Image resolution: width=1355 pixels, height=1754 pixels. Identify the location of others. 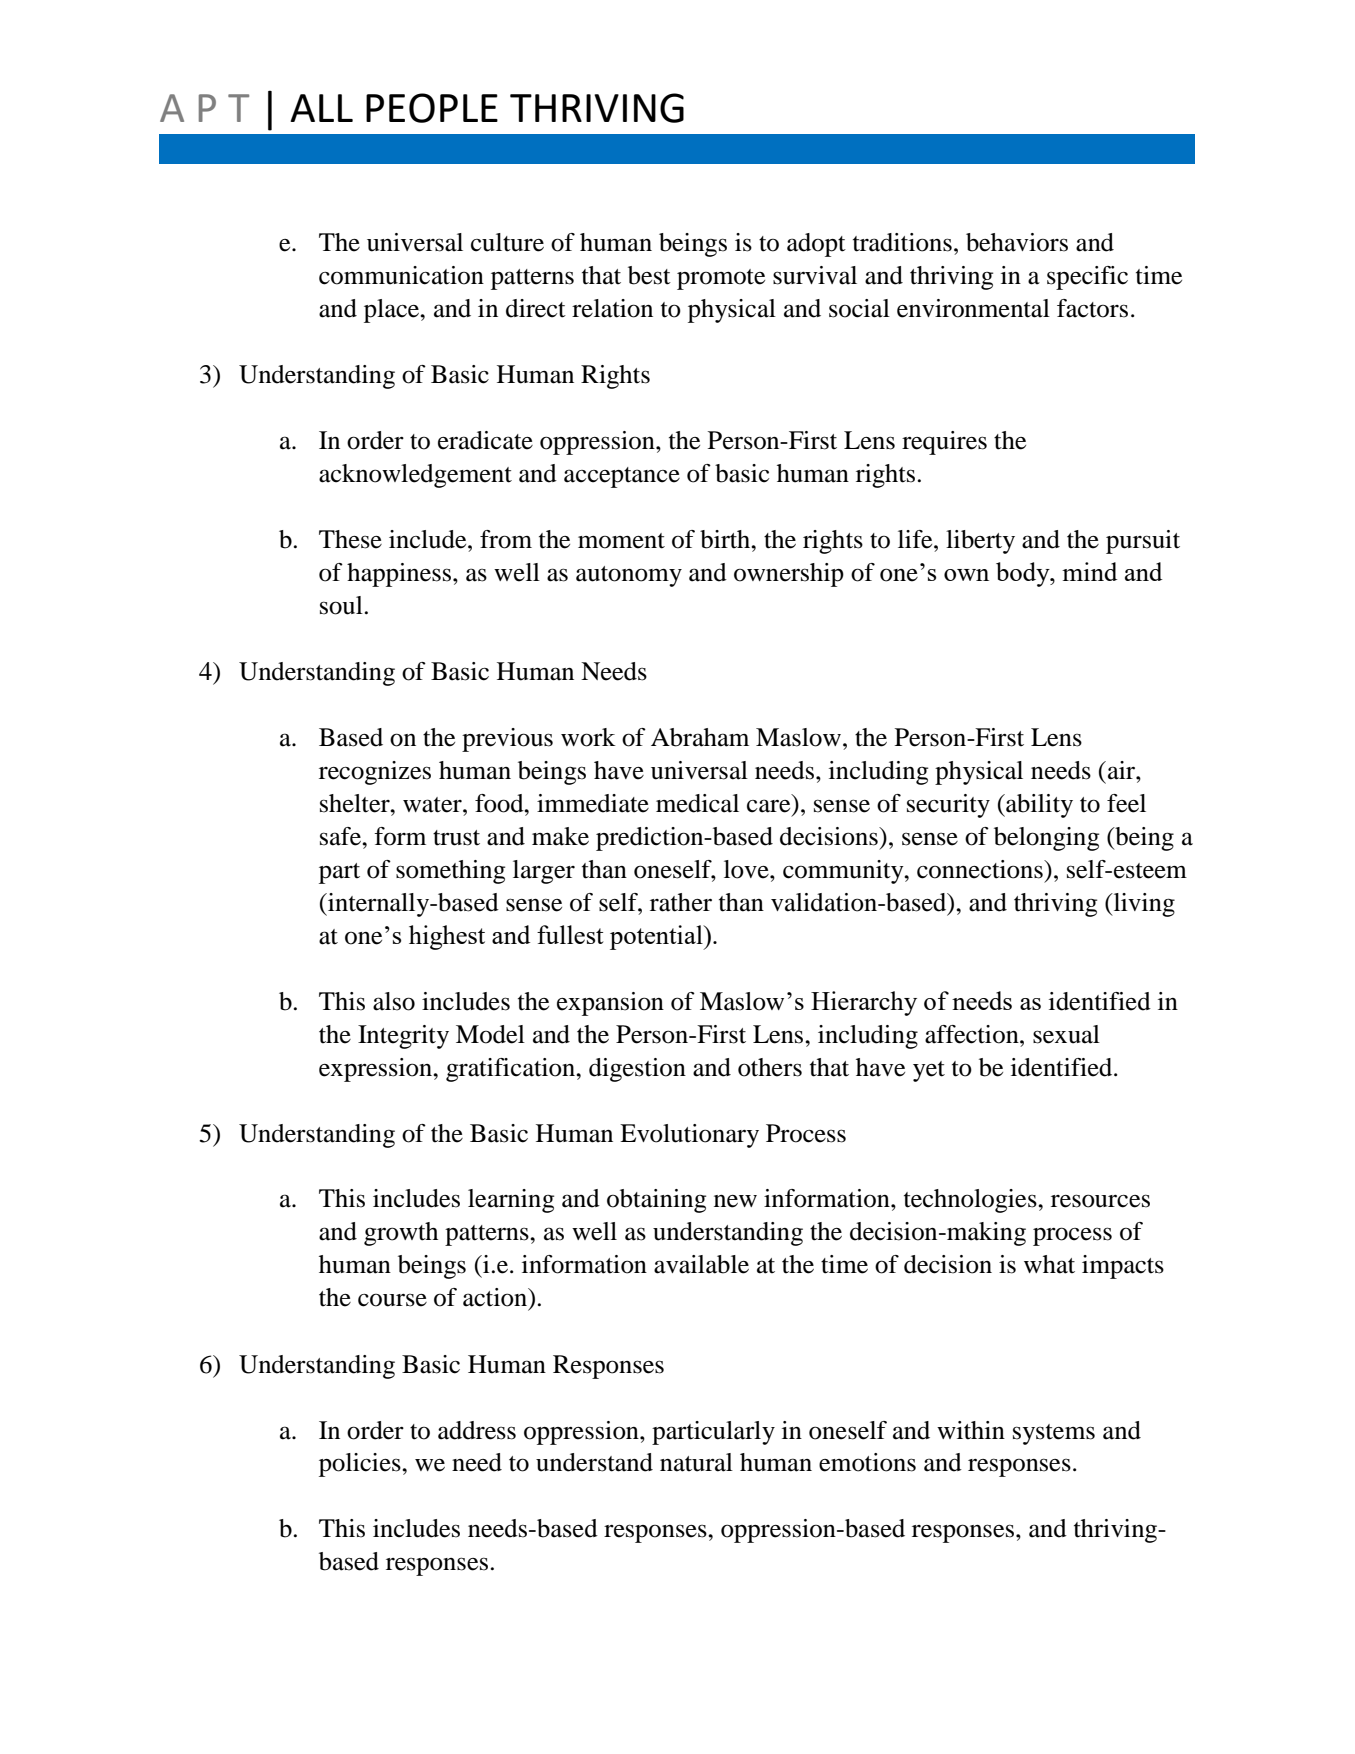
(770, 1067).
